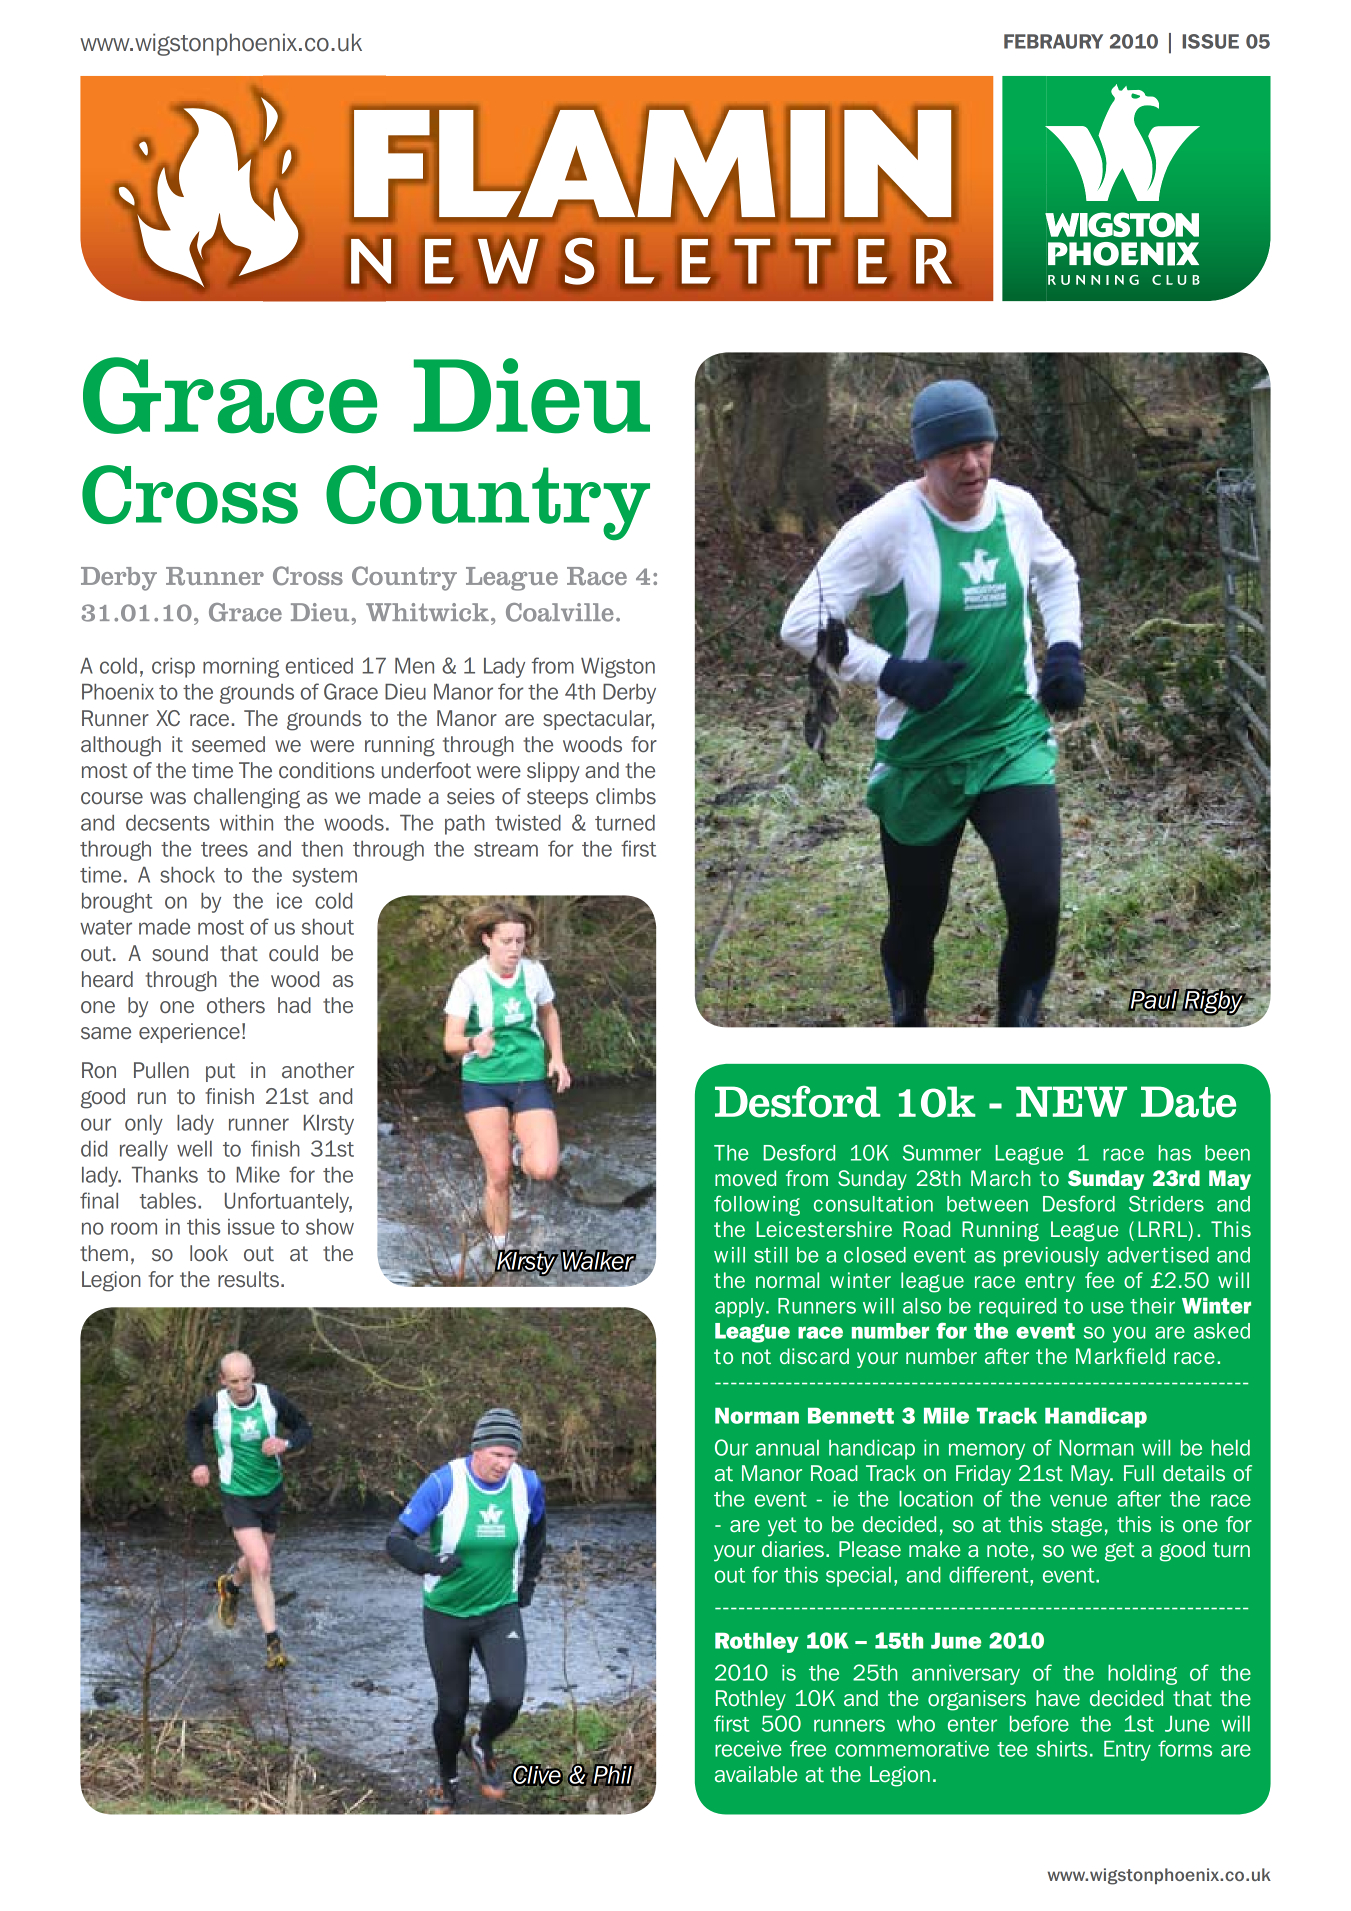 The width and height of the screenshot is (1351, 1911). I want to click on morning, so click(241, 668).
